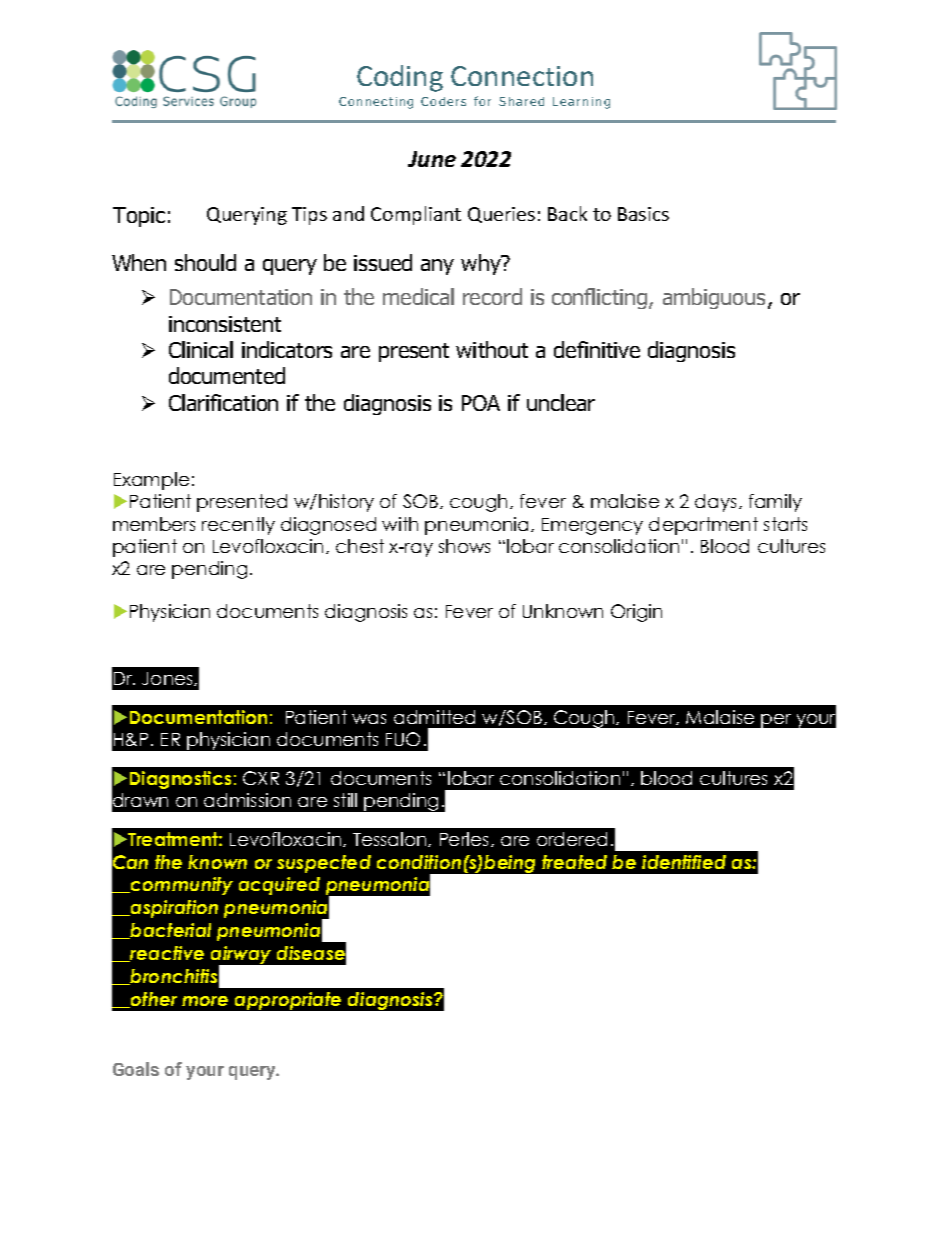 The width and height of the document is (952, 1233). I want to click on more, so click(205, 1001).
